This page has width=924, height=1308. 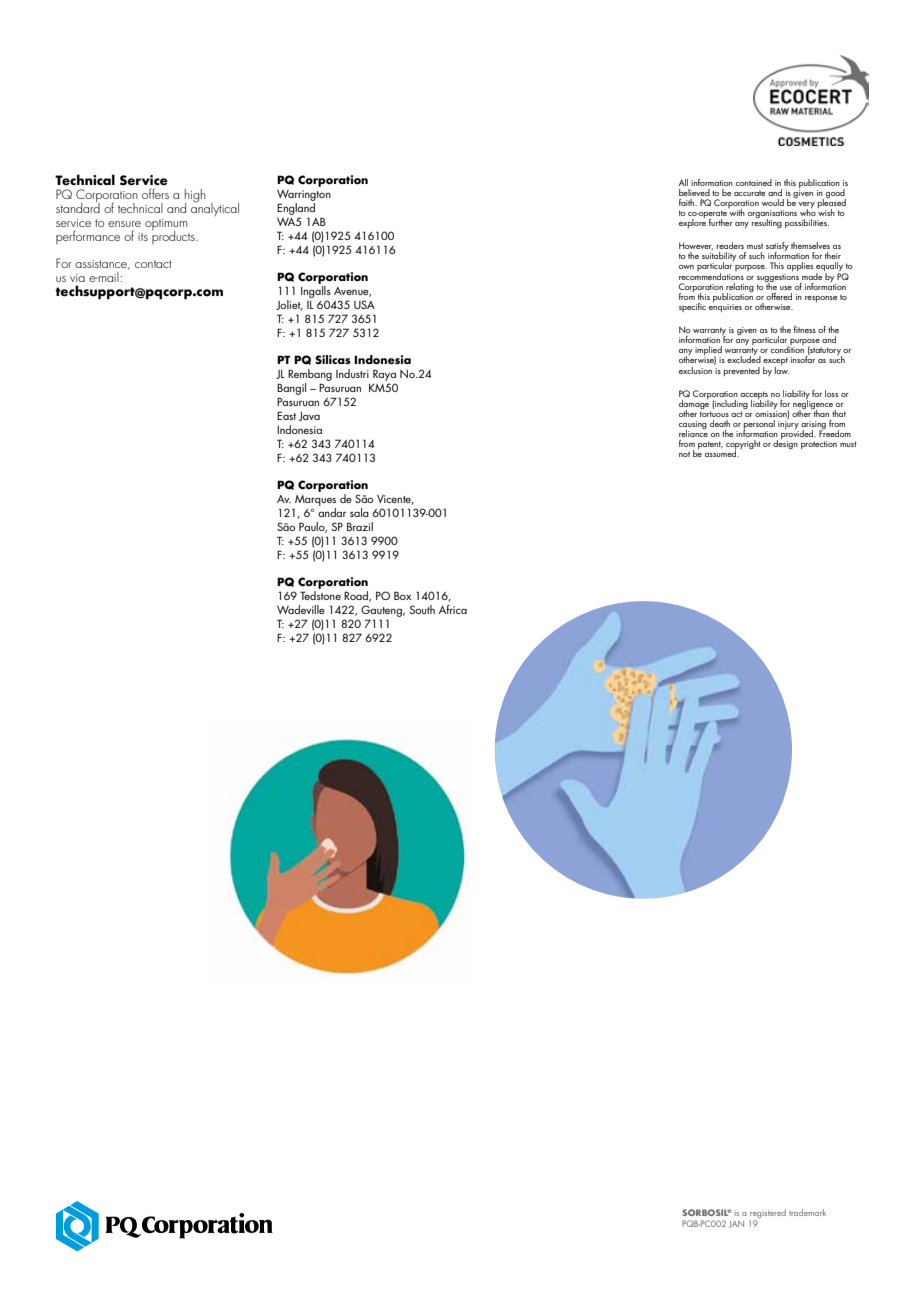 What do you see at coordinates (422, 609) in the page?
I see `South` at bounding box center [422, 609].
